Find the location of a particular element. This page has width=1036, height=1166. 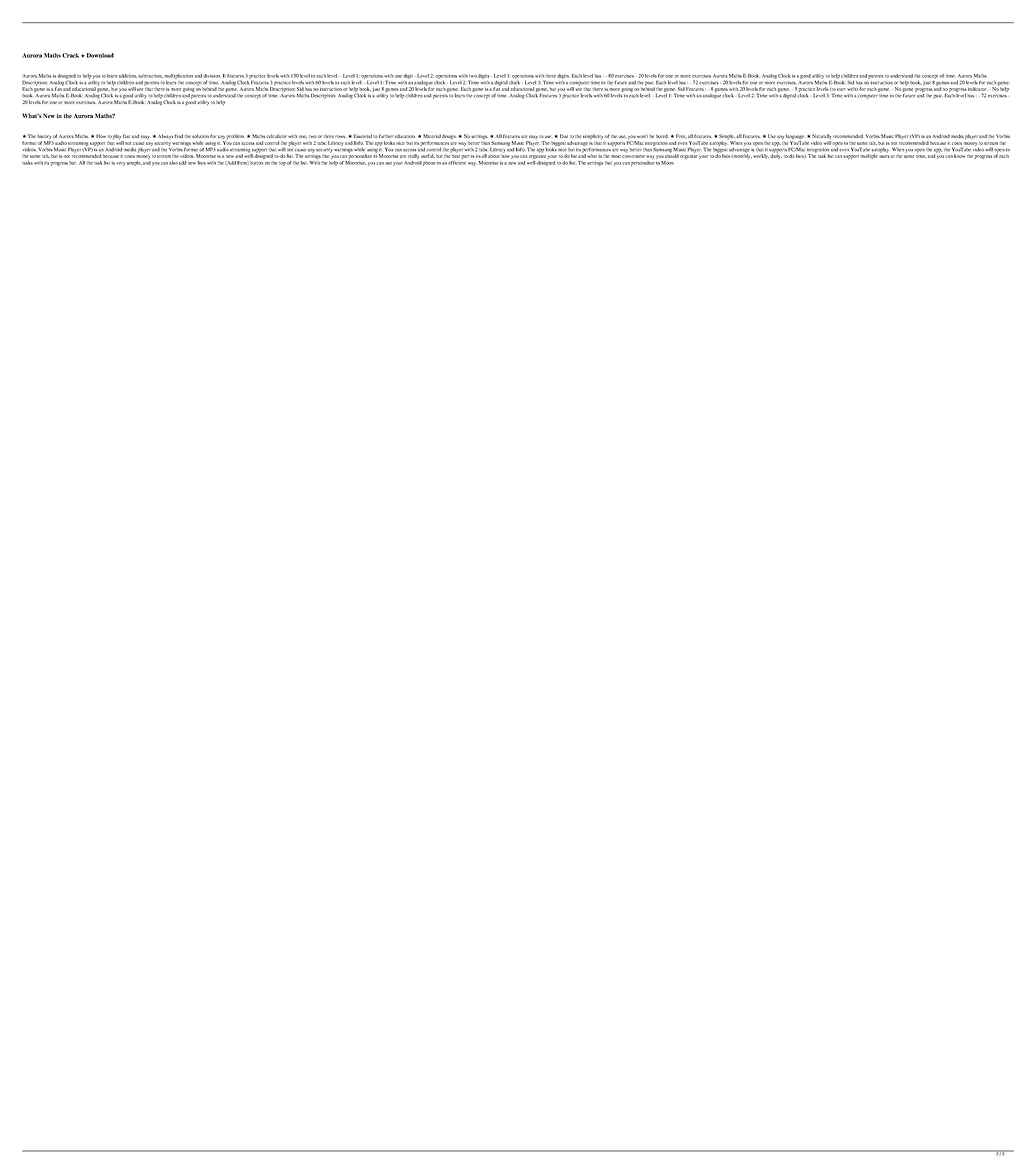

start is located at coordinates (841, 89).
